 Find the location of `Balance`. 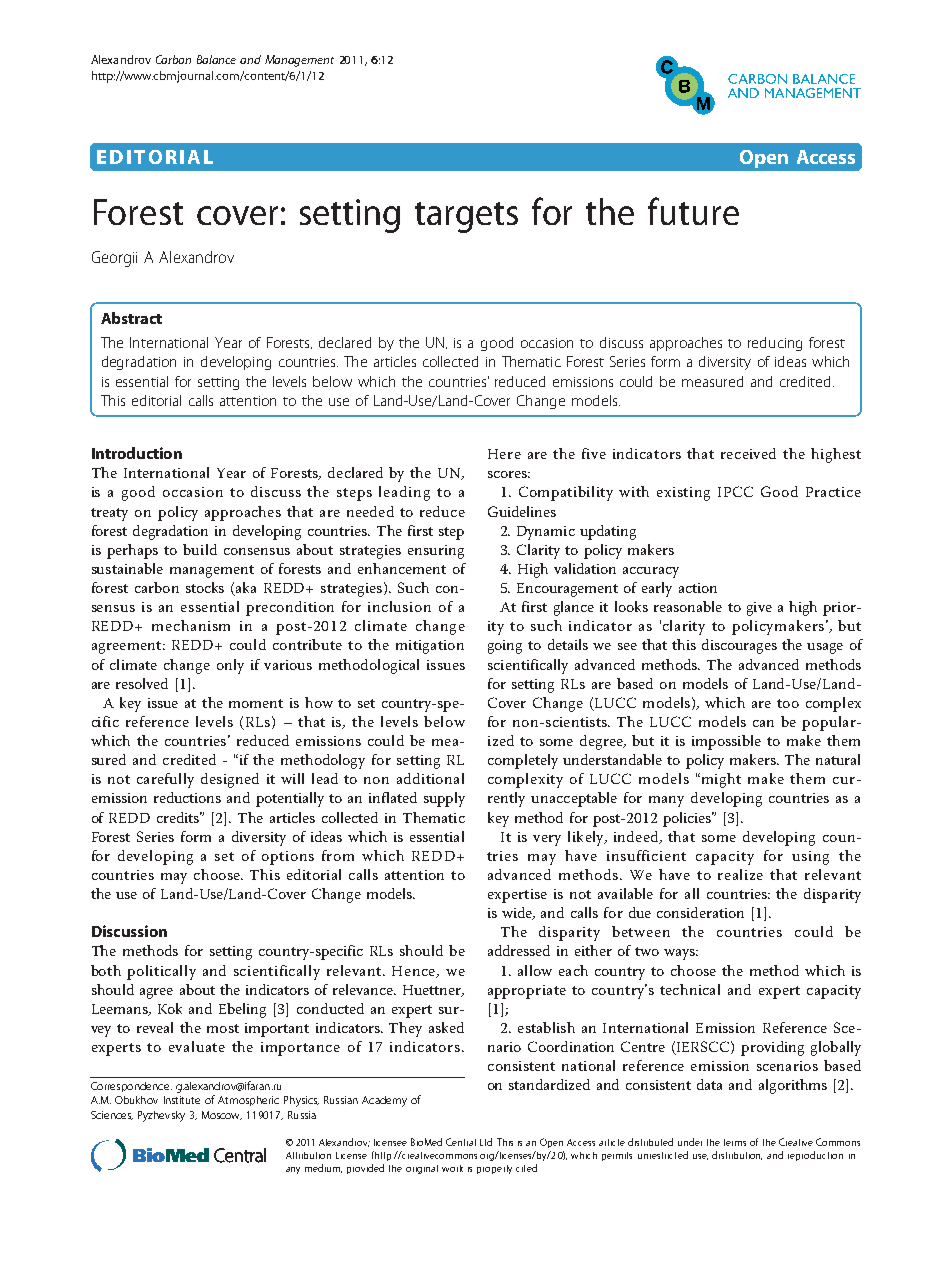

Balance is located at coordinates (216, 59).
